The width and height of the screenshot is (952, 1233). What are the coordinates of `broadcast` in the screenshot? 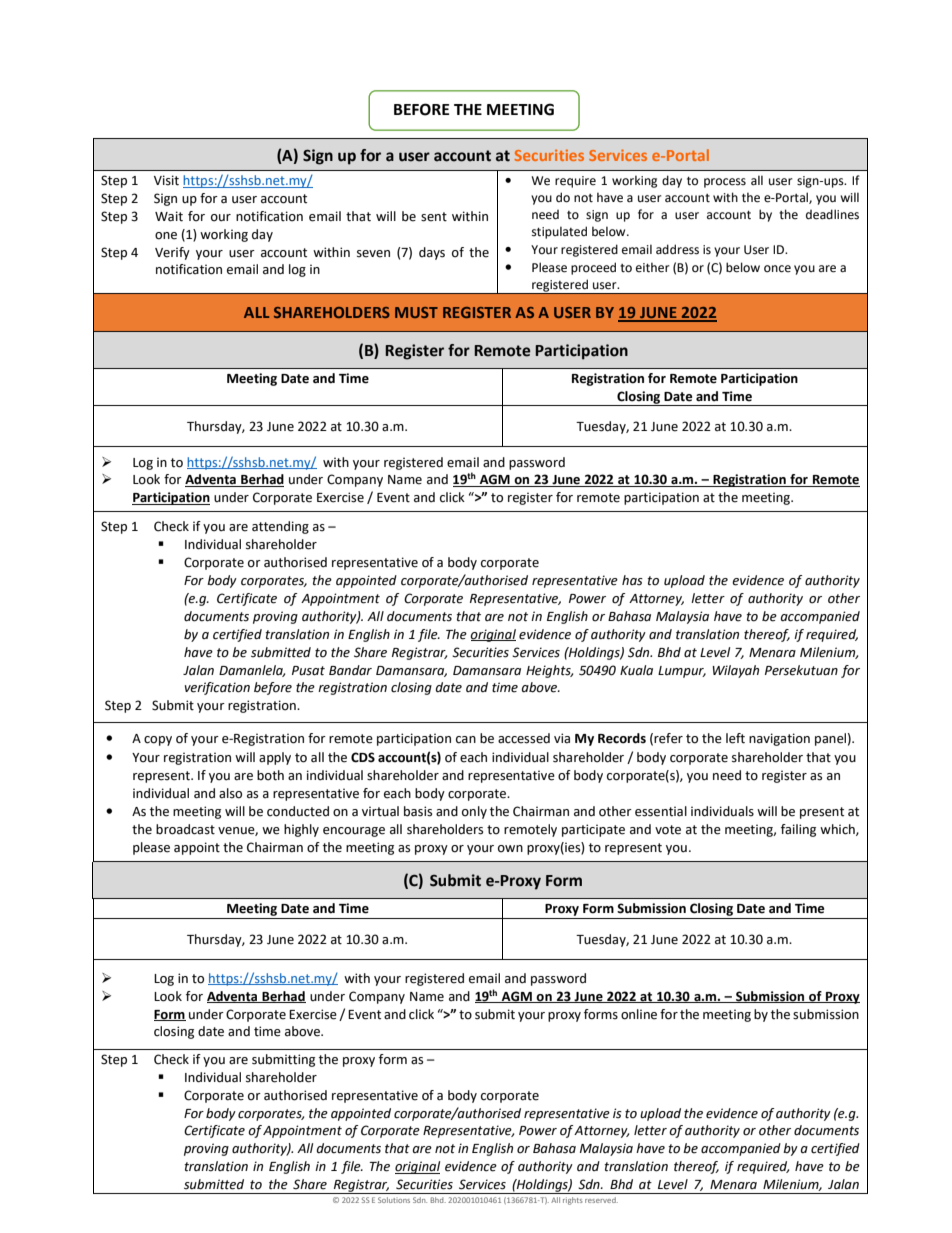 It's located at (185, 829).
